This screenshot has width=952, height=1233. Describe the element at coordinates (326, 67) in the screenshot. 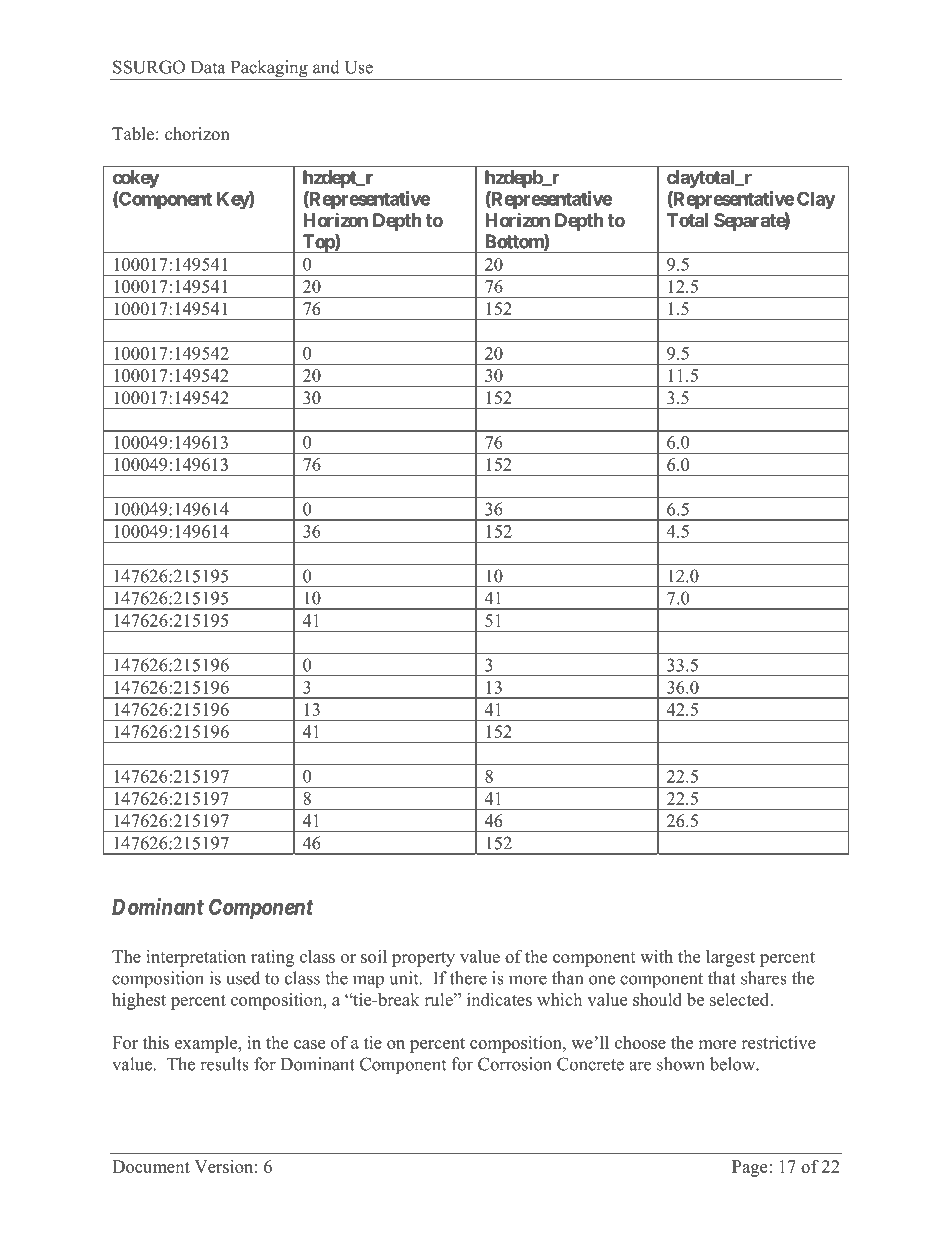

I see `and` at that location.
